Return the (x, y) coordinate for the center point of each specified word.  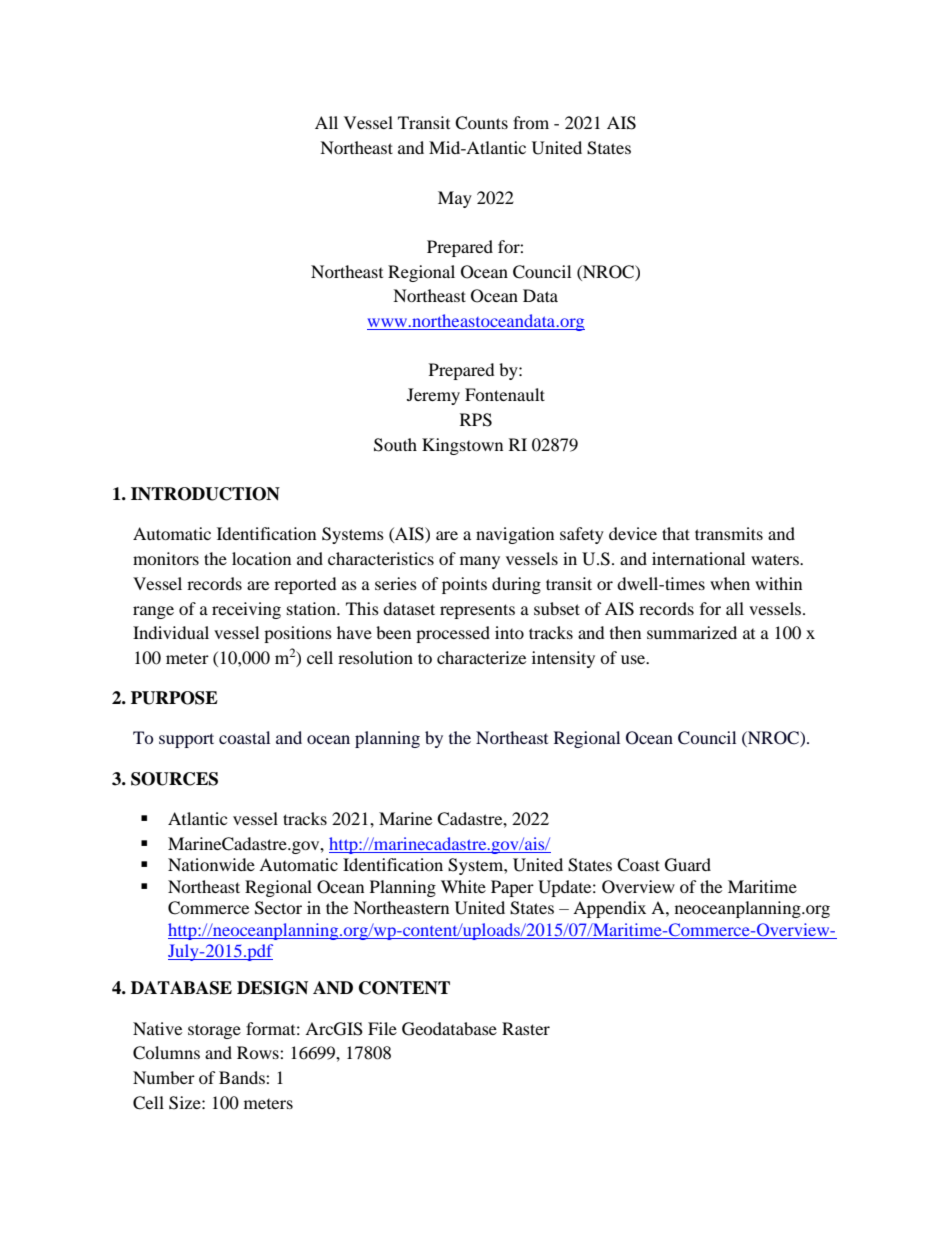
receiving (246, 610)
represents (477, 611)
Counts (481, 123)
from (531, 122)
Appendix (609, 909)
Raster (526, 1028)
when (730, 583)
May (455, 199)
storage (214, 1031)
